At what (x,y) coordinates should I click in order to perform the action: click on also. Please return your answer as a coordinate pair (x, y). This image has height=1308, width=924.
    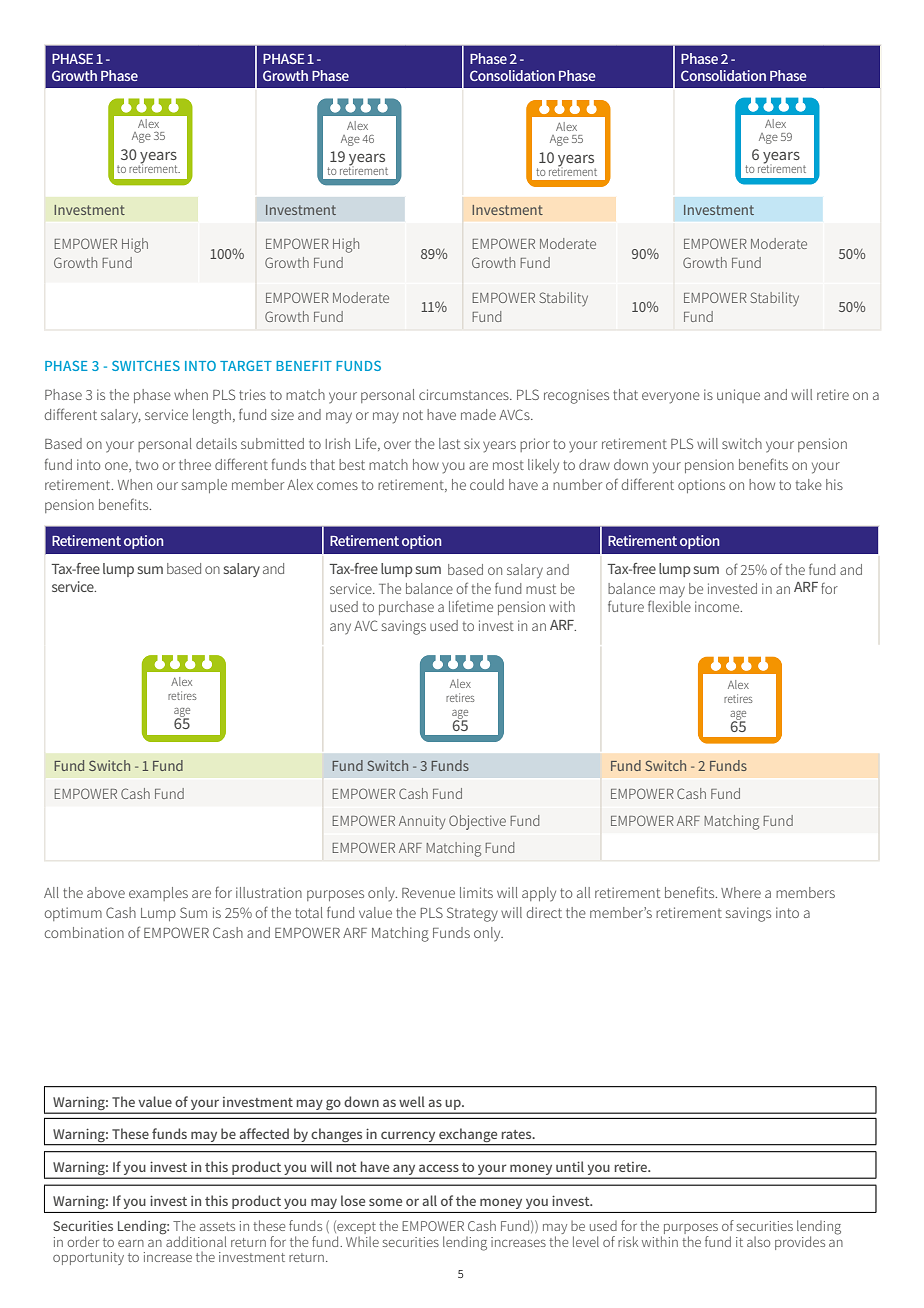
    Looking at the image, I should click on (758, 1242).
